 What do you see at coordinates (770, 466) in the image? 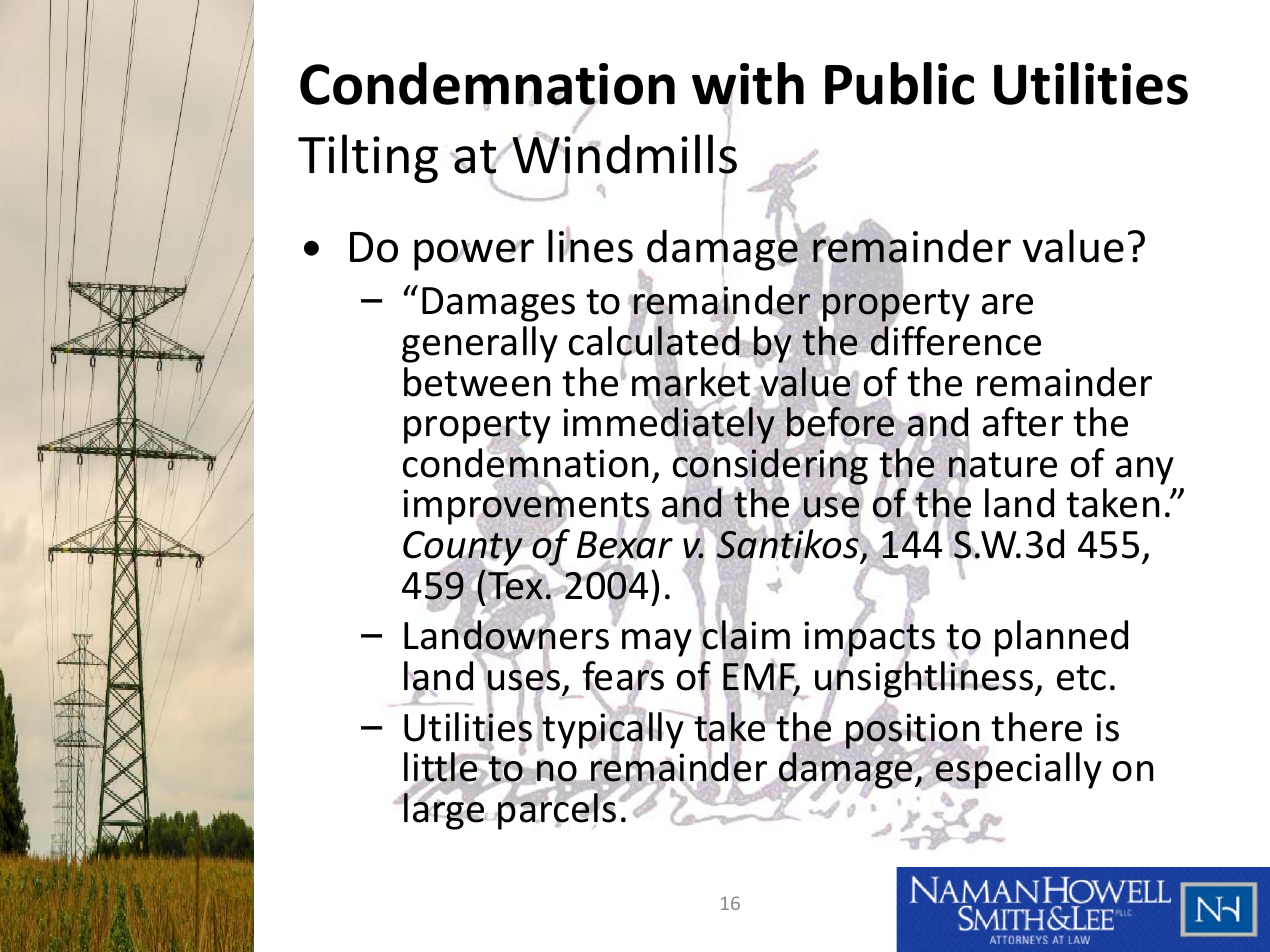
I see `considering` at bounding box center [770, 466].
